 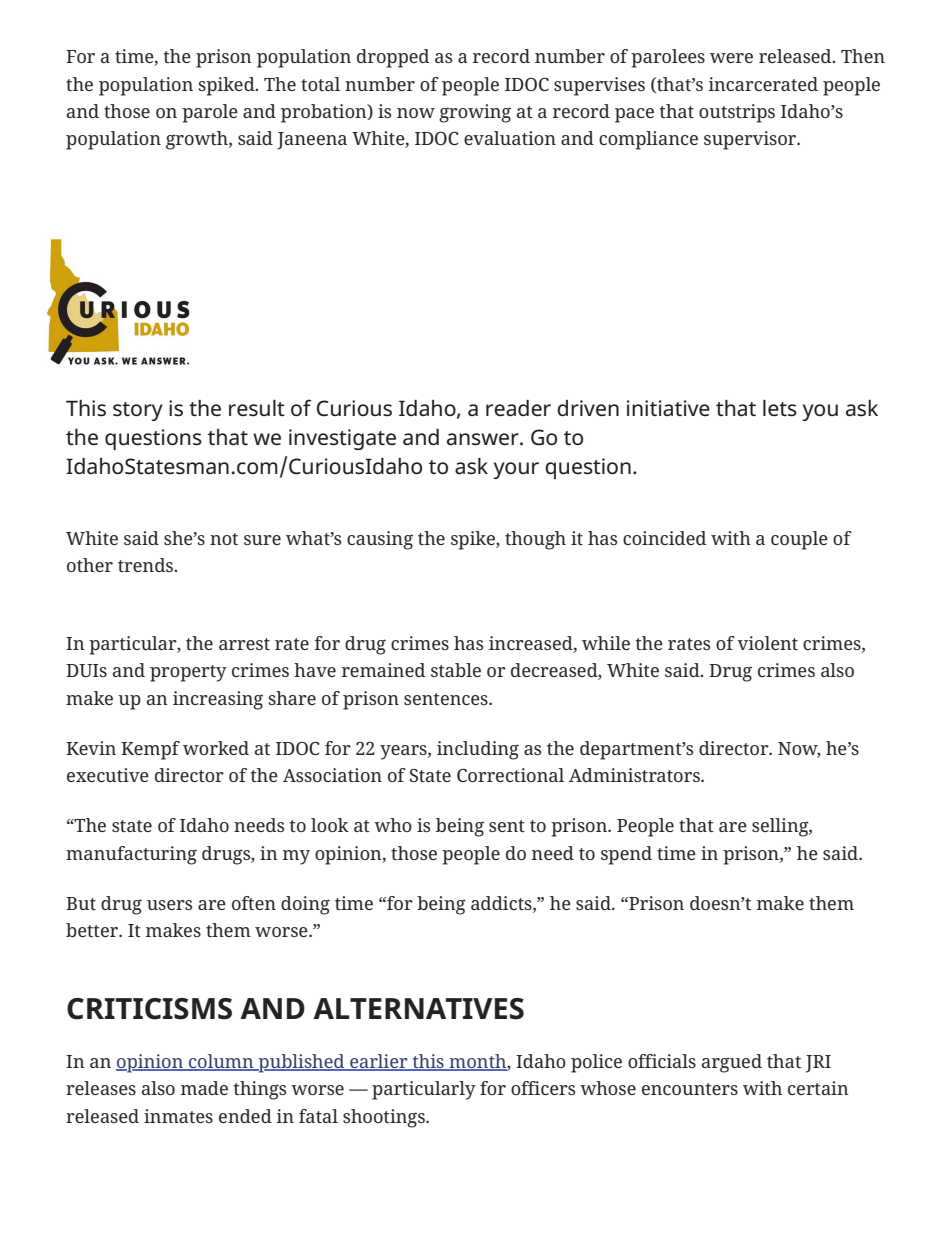 I want to click on lets, so click(x=780, y=408).
